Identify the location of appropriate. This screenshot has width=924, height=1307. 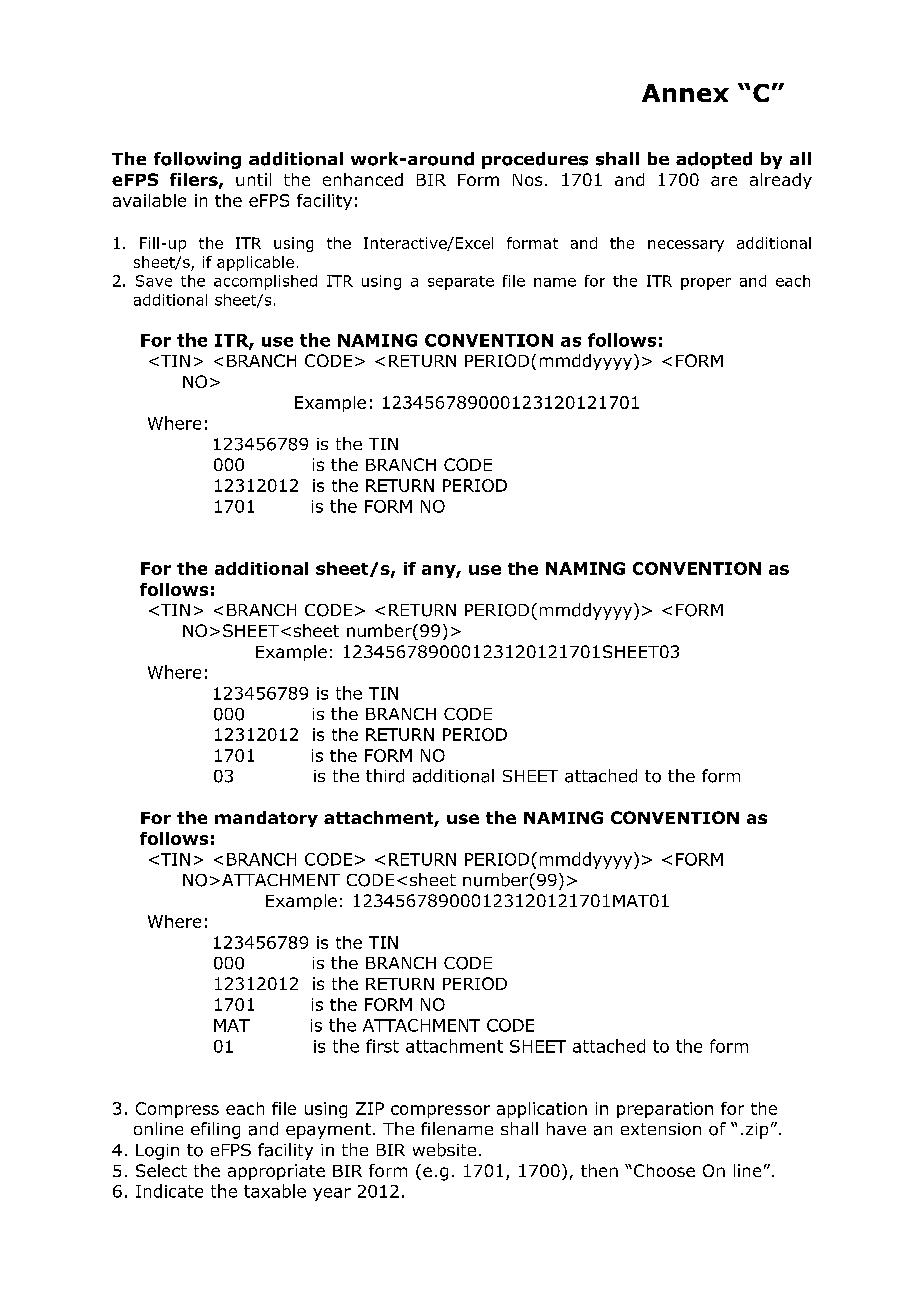
(276, 1172).
